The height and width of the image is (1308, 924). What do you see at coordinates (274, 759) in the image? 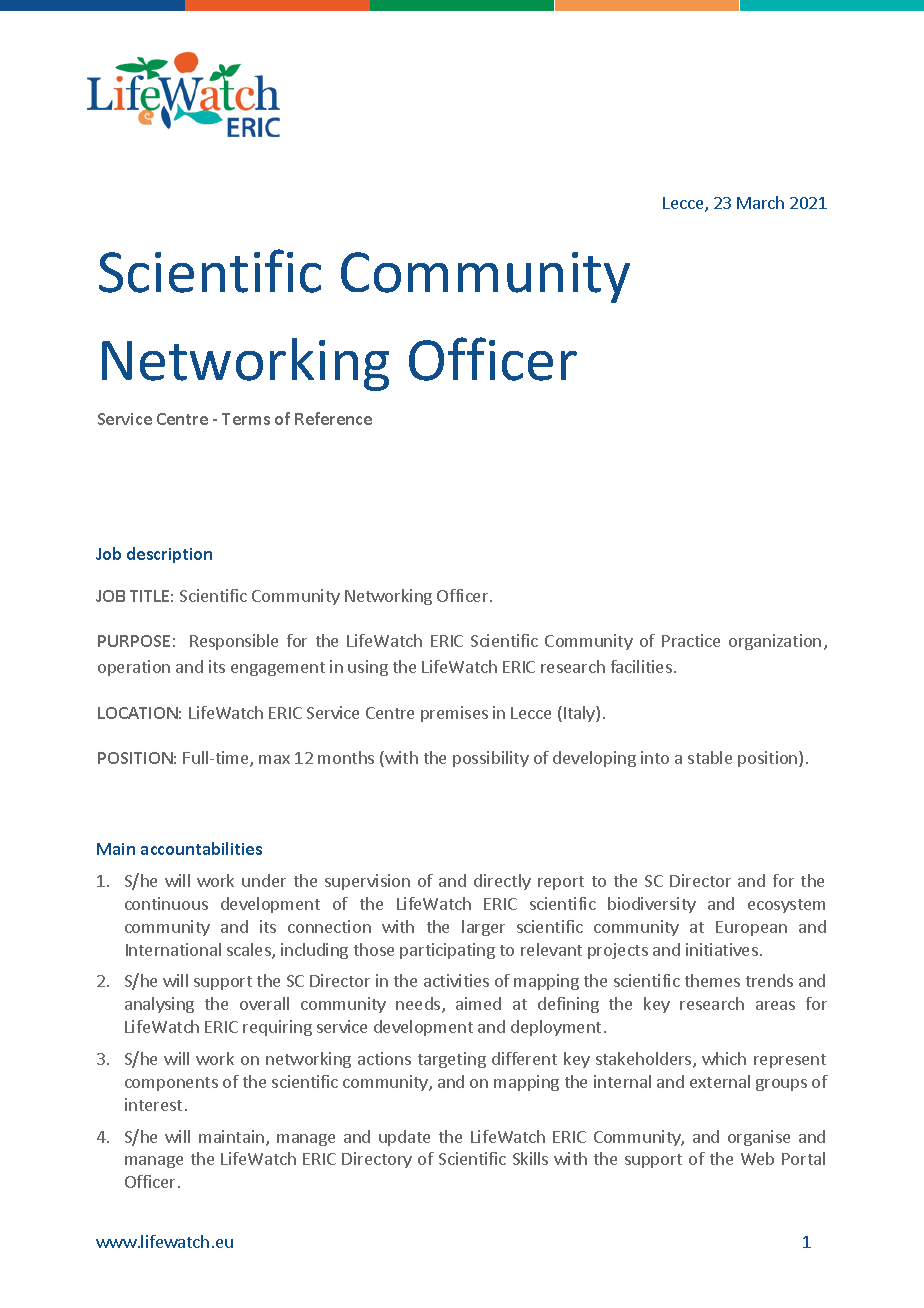
I see `max` at bounding box center [274, 759].
